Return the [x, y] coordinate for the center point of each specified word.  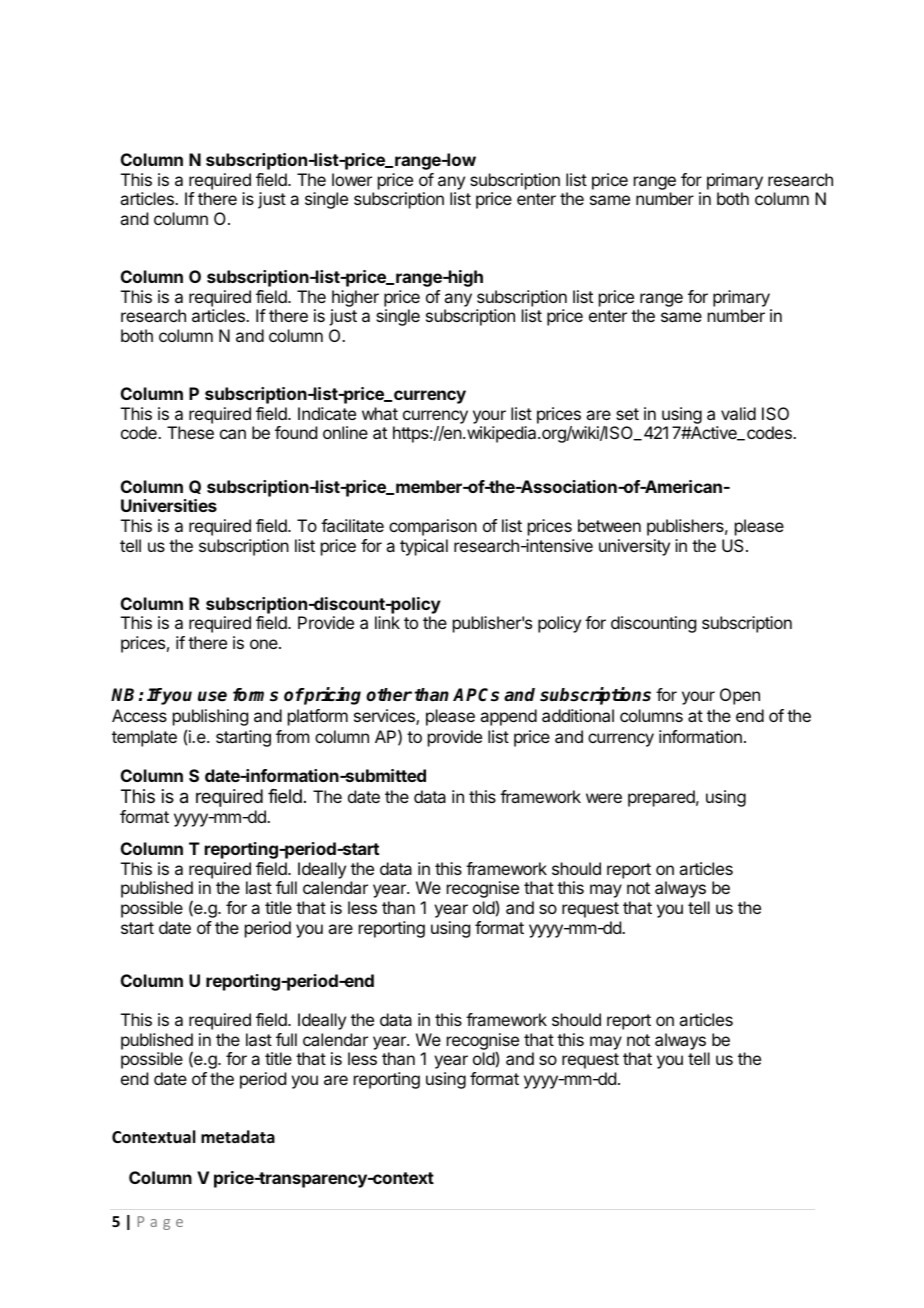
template [144, 738]
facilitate [352, 525]
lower [352, 179]
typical [424, 547]
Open [740, 696]
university [634, 547]
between [609, 525]
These [190, 432]
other [389, 695]
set [627, 414]
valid [738, 413]
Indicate [327, 413]
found [296, 432]
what [380, 413]
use [212, 696]
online [345, 432]
